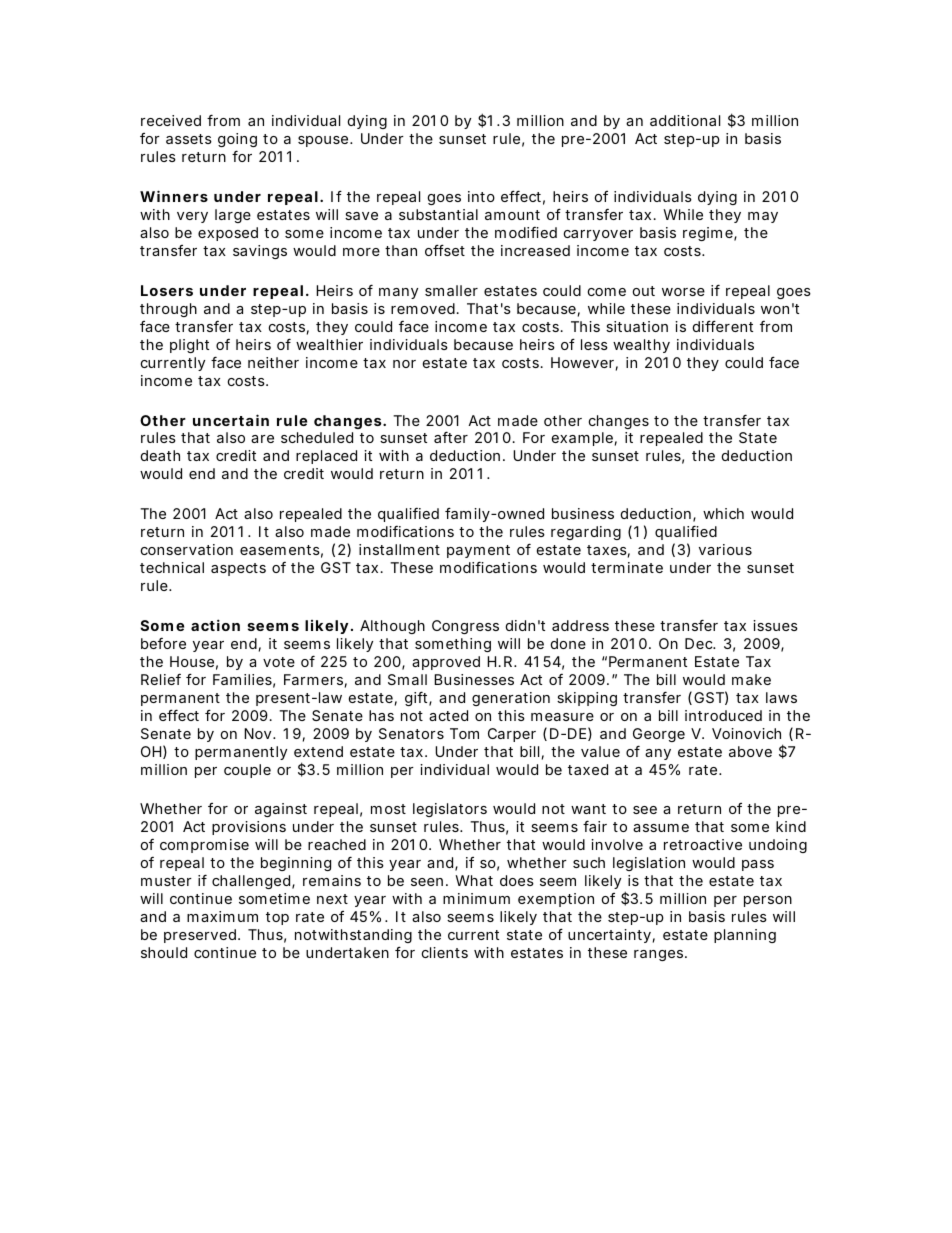 Image resolution: width=952 pixels, height=1233 pixels. I want to click on additional, so click(685, 120).
